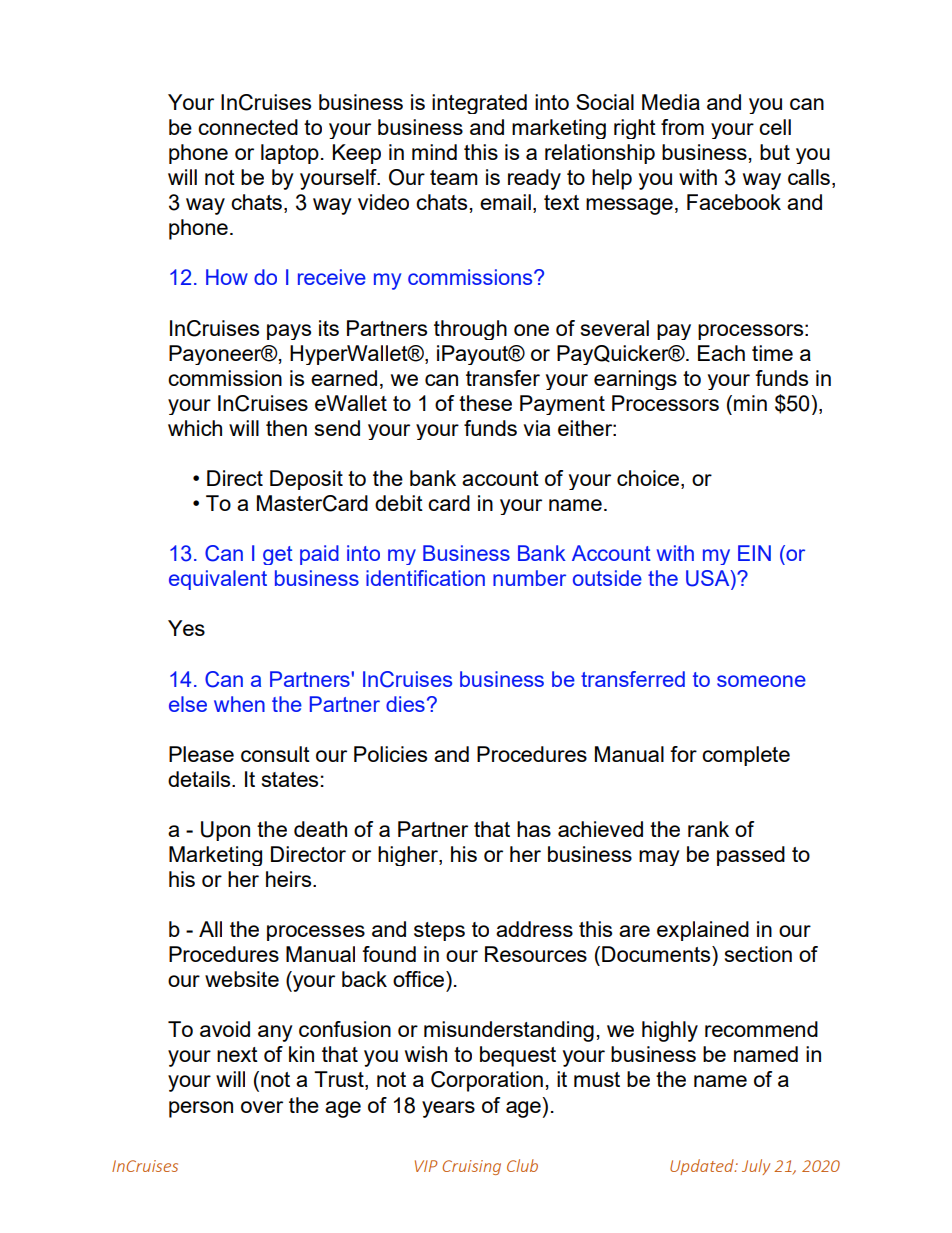 This page has width=952, height=1233. Describe the element at coordinates (479, 104) in the page. I see `integrated` at that location.
